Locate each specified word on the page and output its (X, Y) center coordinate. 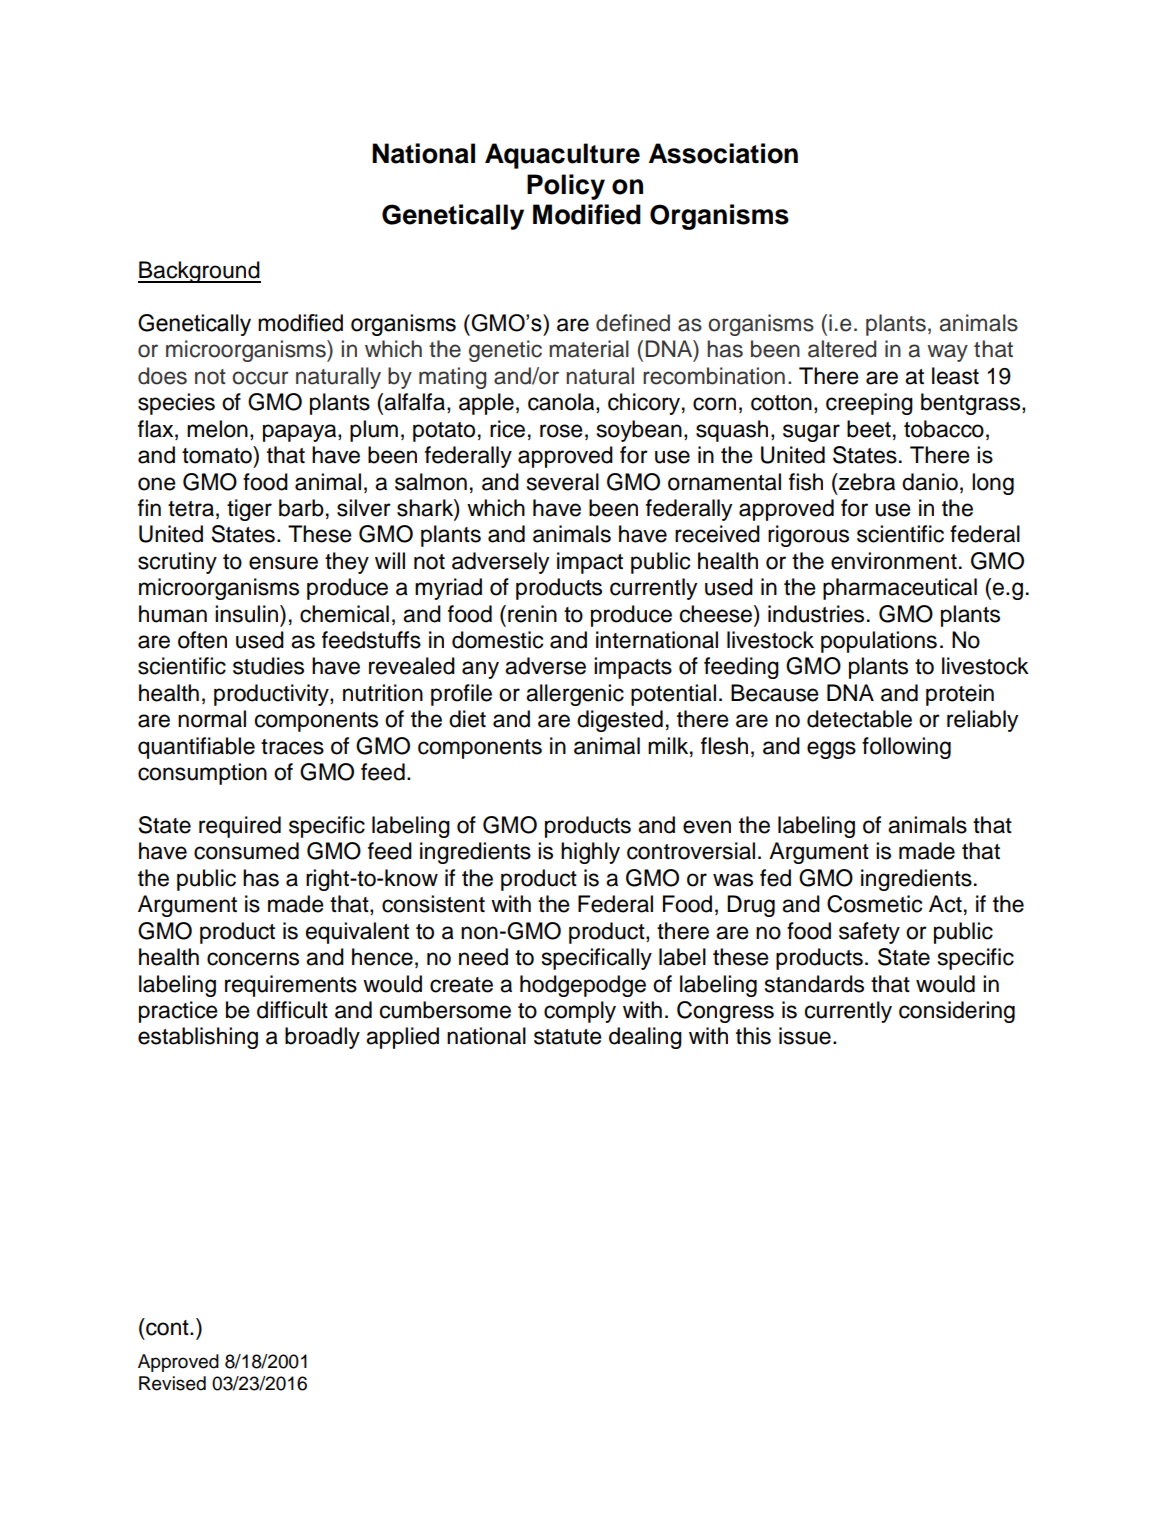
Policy (566, 187)
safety (869, 933)
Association (723, 153)
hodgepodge (583, 986)
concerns (253, 959)
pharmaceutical (900, 589)
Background (199, 272)
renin (532, 614)
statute (568, 1037)
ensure (283, 563)
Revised (172, 1383)
